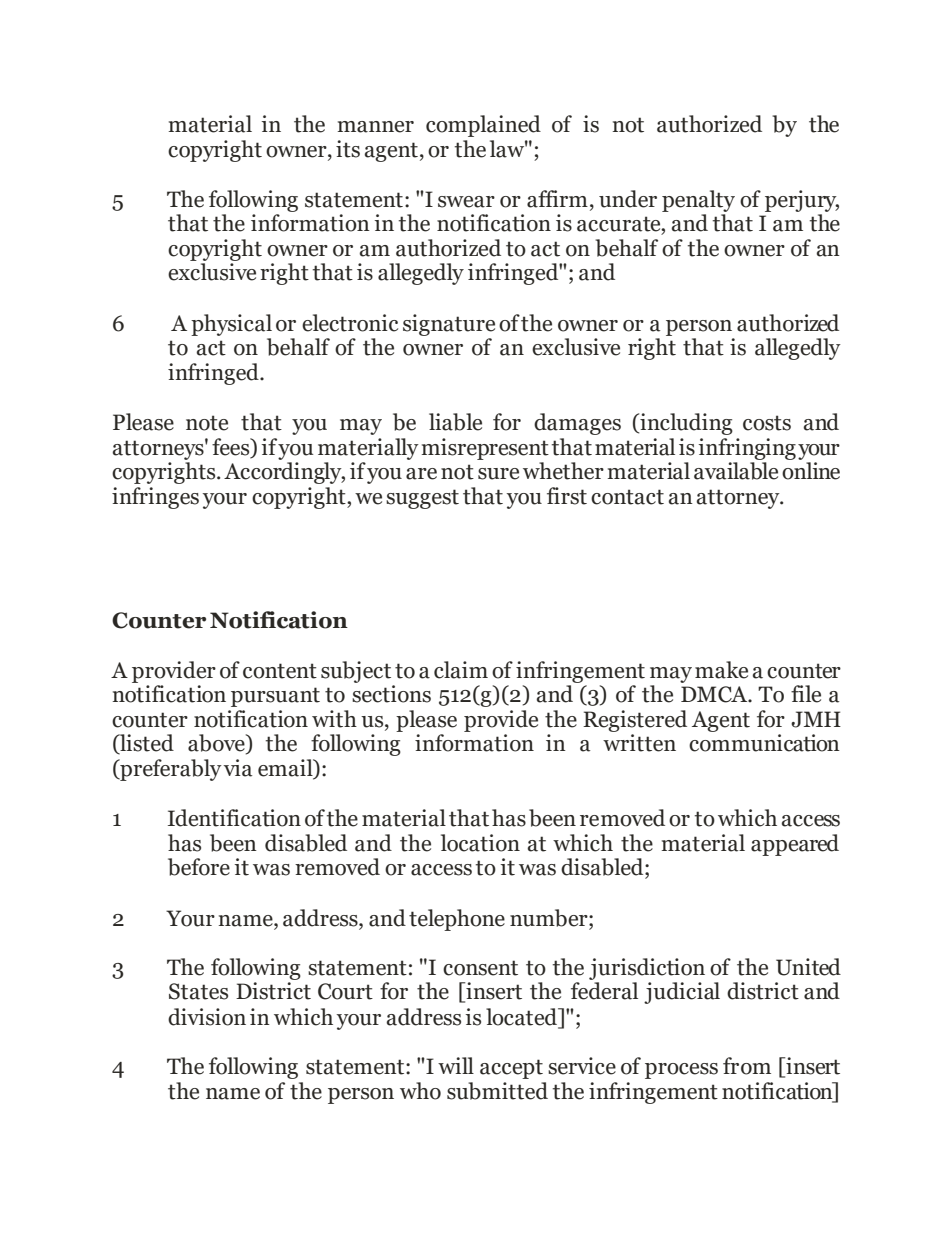 The width and height of the screenshot is (952, 1233). I want to click on claim, so click(461, 670).
